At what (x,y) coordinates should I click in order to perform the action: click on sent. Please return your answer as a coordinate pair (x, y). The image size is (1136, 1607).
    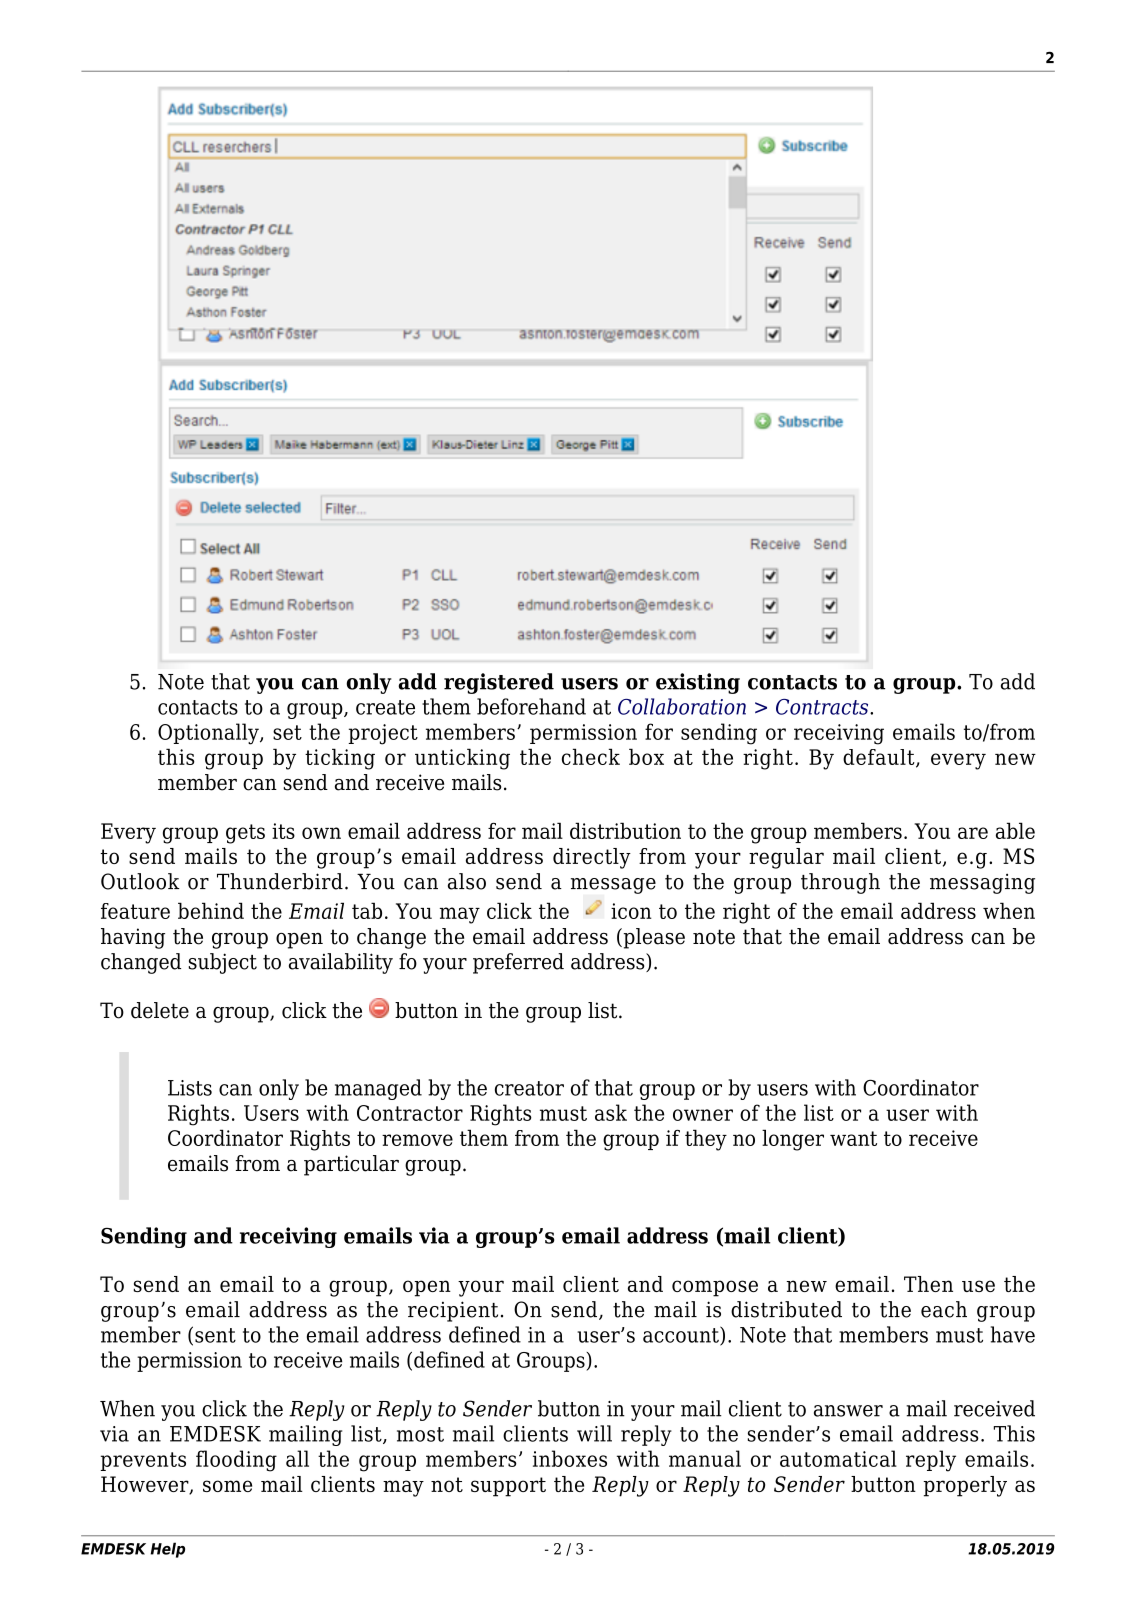
    Looking at the image, I should click on (215, 1335).
